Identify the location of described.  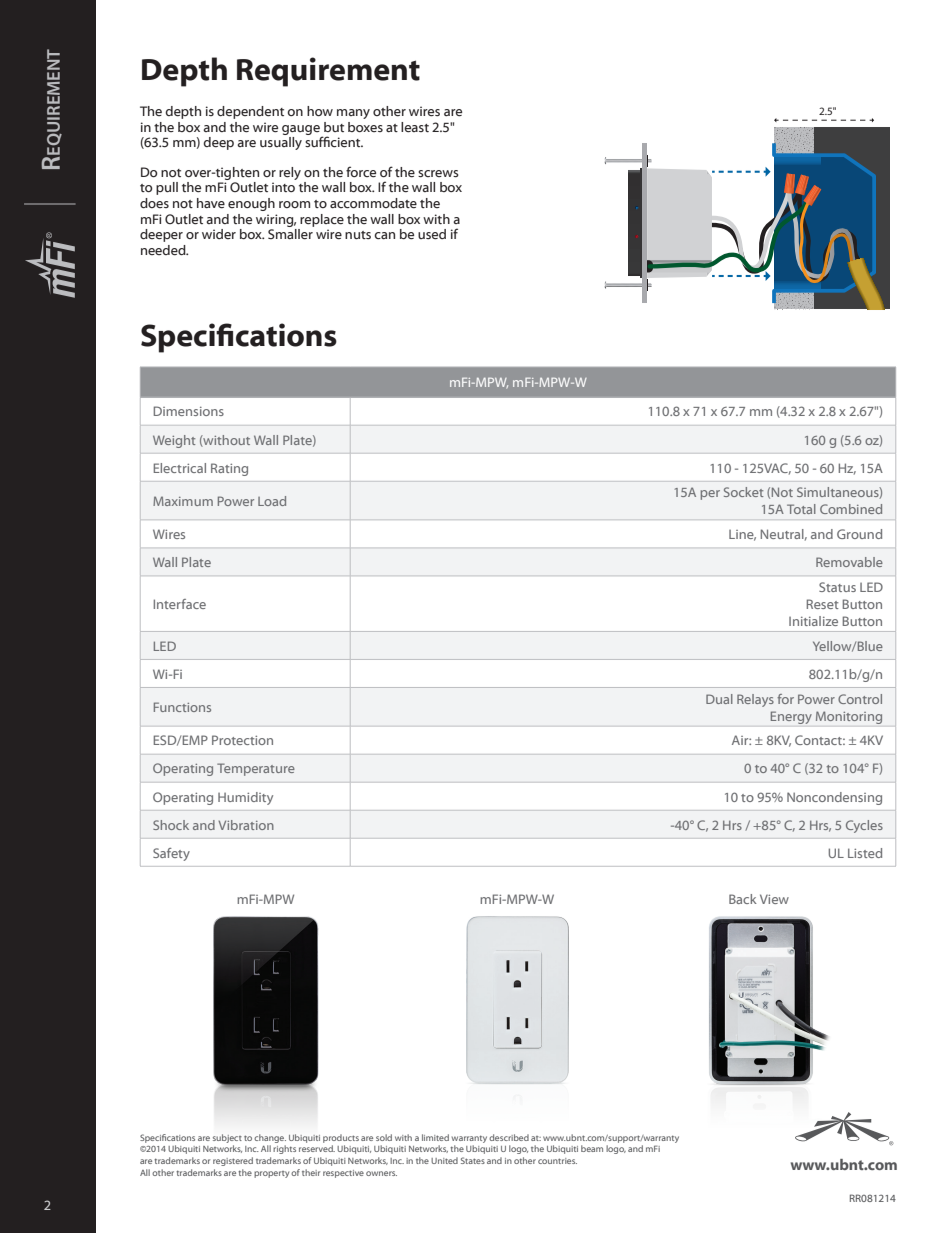
(509, 1137).
